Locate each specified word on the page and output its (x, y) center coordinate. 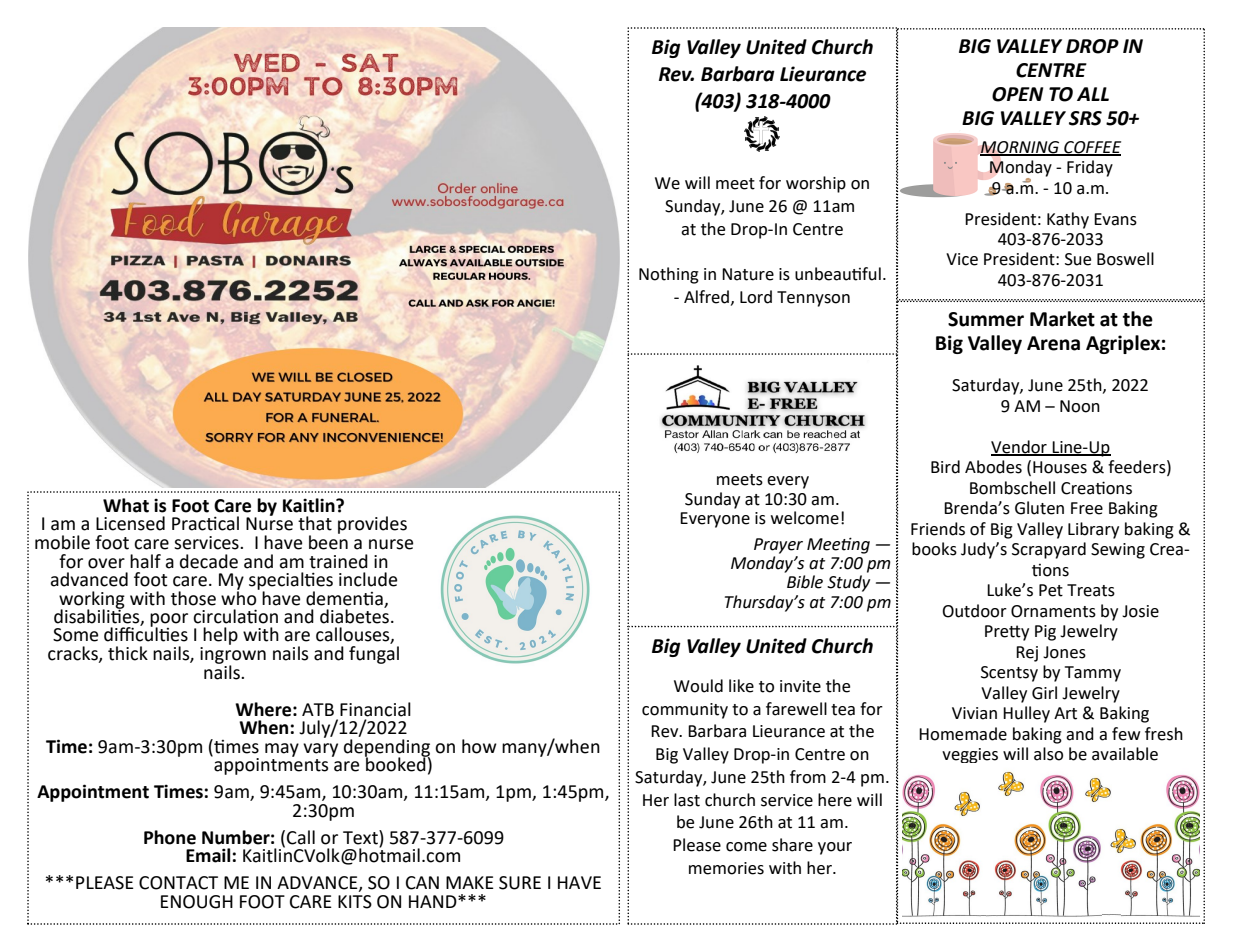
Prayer (778, 546)
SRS (1085, 118)
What (126, 505)
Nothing (669, 275)
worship (816, 184)
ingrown (233, 655)
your (835, 848)
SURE (520, 883)
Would (698, 686)
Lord (756, 297)
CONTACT (178, 883)
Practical (205, 523)
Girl (1044, 693)
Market (1062, 319)
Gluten (1039, 508)
